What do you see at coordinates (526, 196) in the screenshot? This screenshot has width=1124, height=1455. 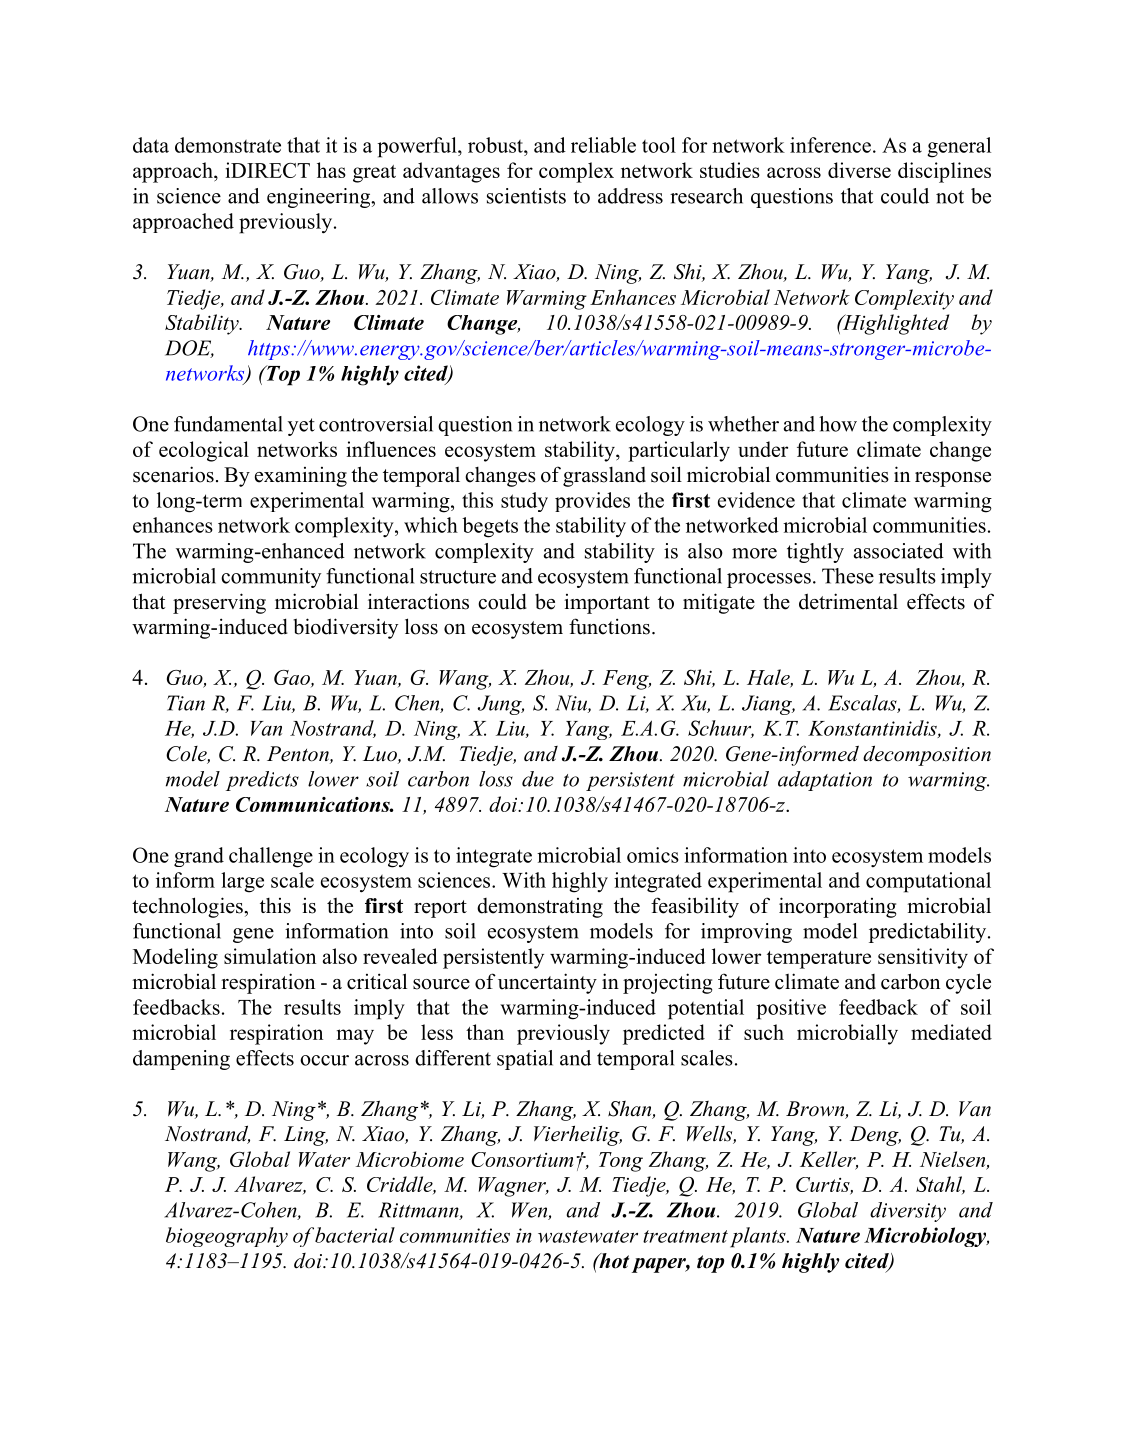 I see `scientists` at bounding box center [526, 196].
